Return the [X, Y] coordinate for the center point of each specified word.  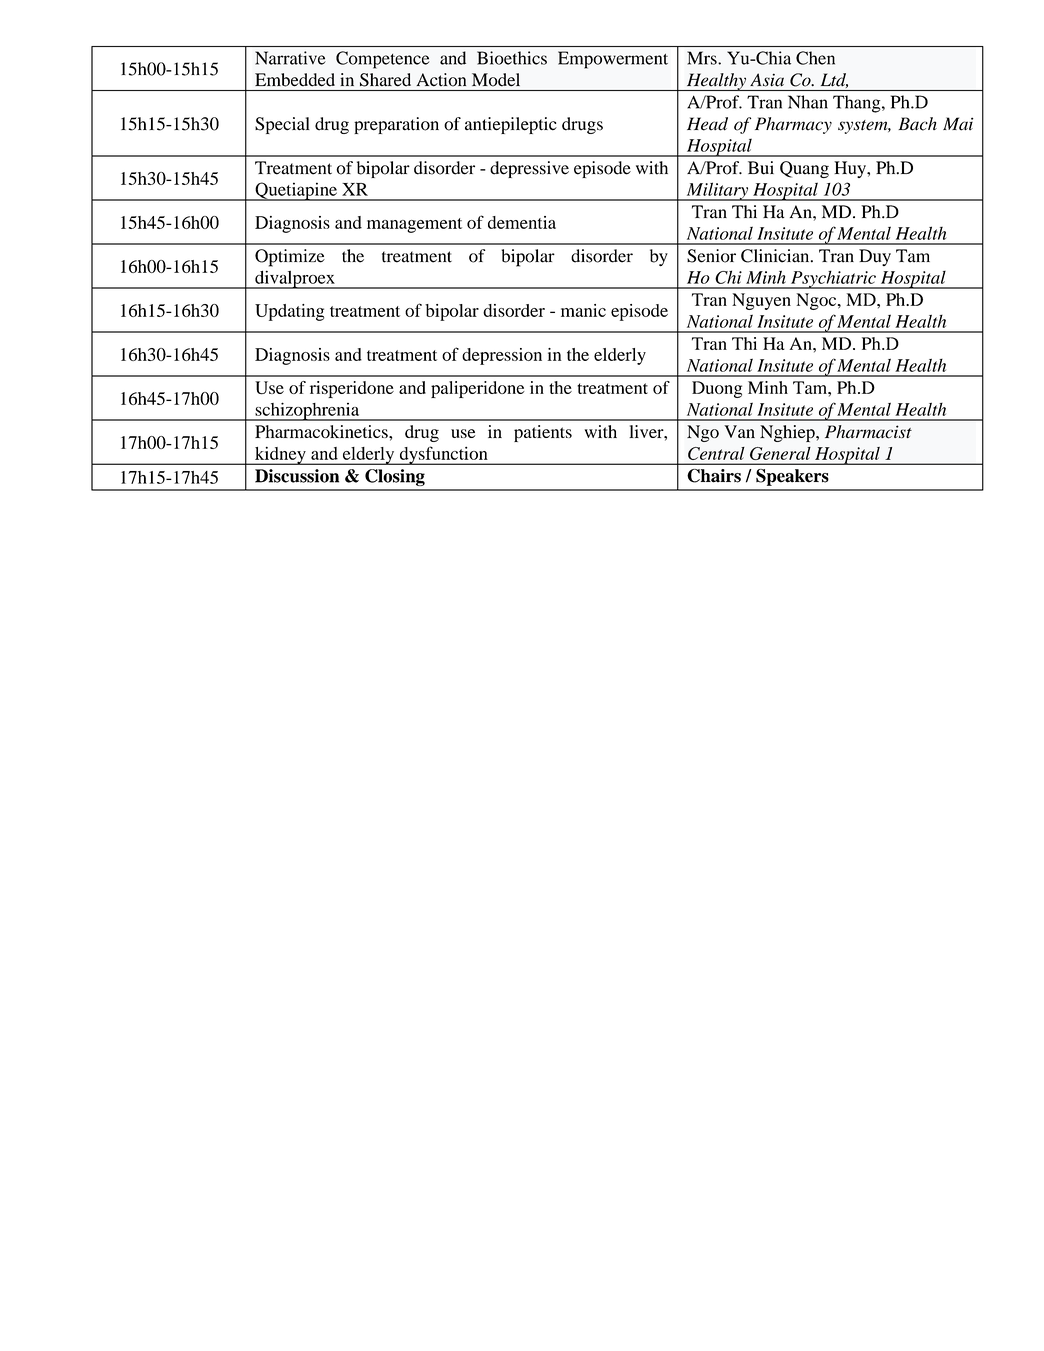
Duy [875, 257]
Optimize [290, 258]
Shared [385, 80]
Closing [395, 477]
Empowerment [613, 60]
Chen [815, 58]
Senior [711, 256]
